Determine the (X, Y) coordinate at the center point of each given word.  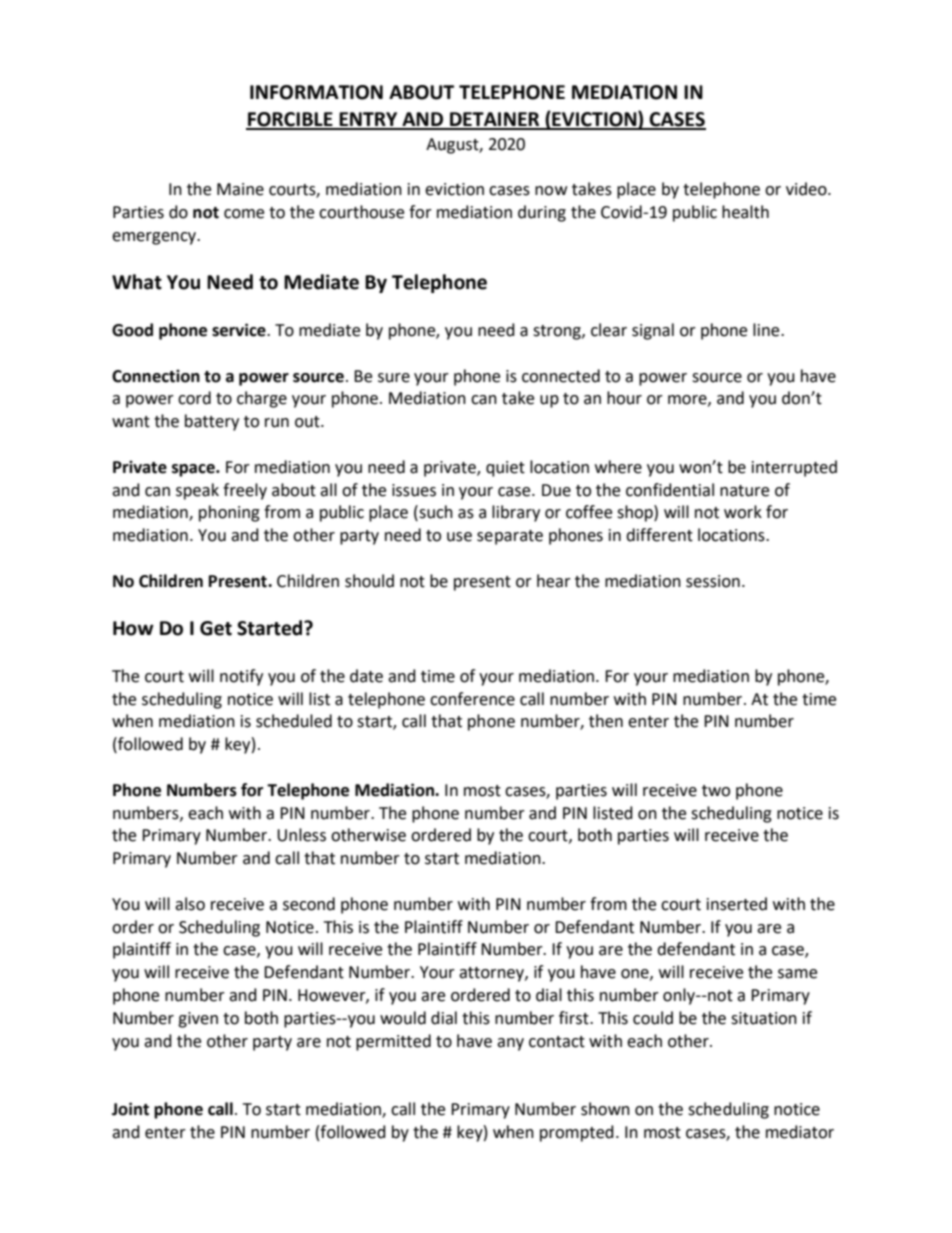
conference (472, 699)
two (716, 791)
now (551, 191)
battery (212, 422)
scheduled (294, 721)
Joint (130, 1109)
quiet (505, 469)
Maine (240, 189)
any (510, 1044)
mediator (800, 1132)
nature (744, 491)
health (745, 212)
